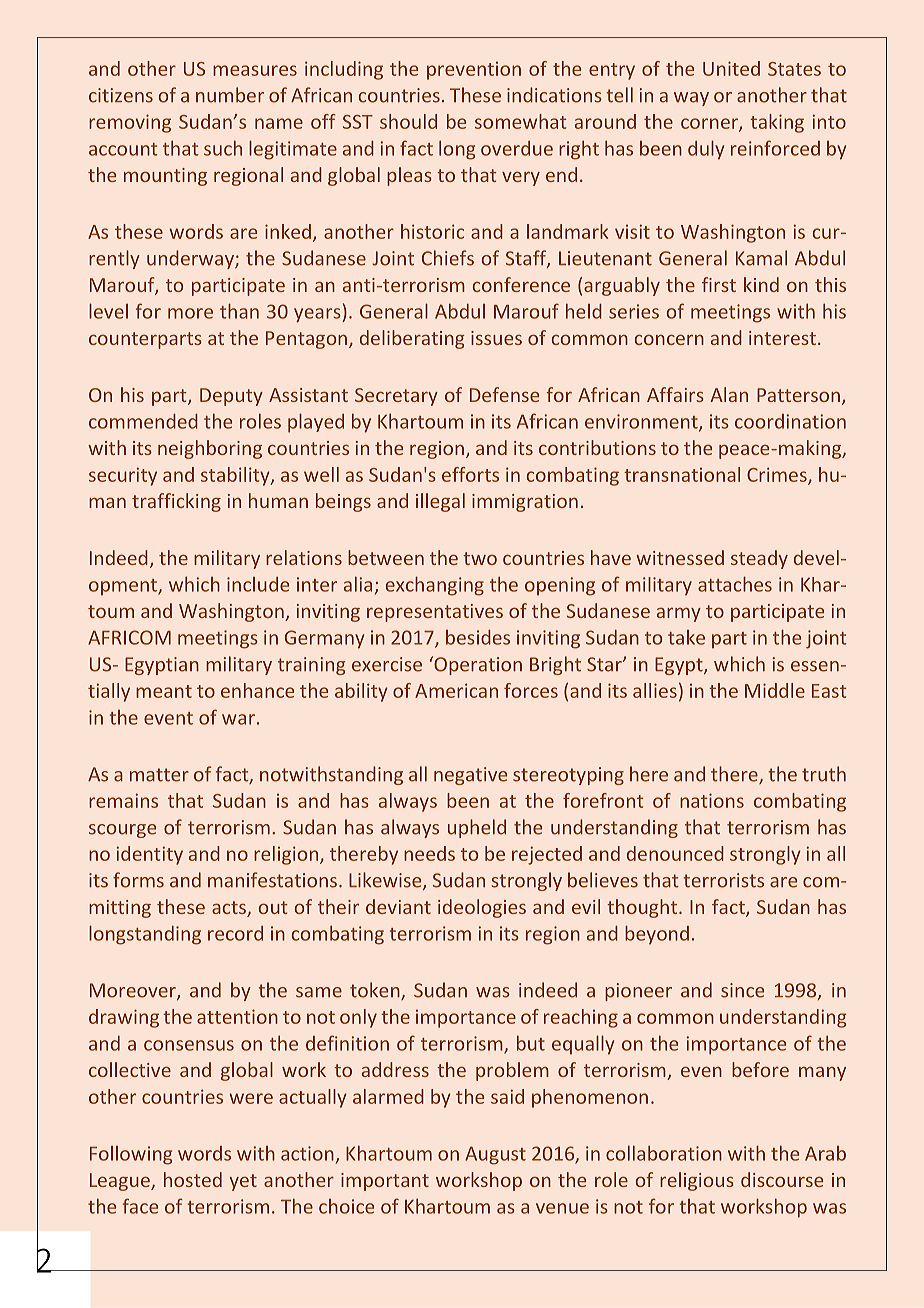  I want to click on discourse, so click(782, 1179).
